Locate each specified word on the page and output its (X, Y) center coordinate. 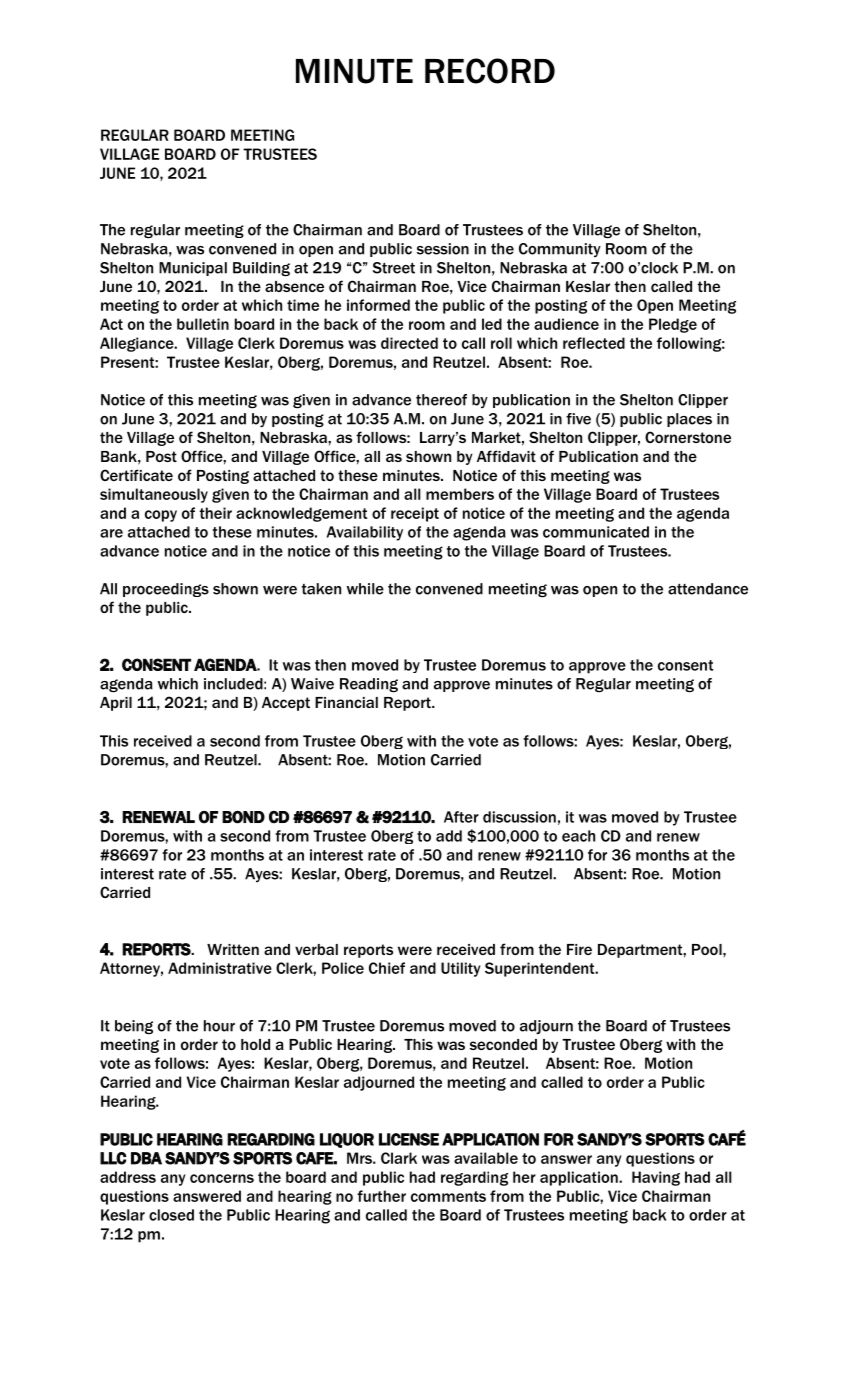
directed (409, 343)
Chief (387, 968)
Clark (399, 1158)
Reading (369, 685)
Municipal (193, 269)
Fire (579, 949)
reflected (594, 343)
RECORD (490, 71)
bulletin (203, 324)
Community (560, 250)
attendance (708, 589)
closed (171, 1215)
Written (233, 949)
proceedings (166, 590)
